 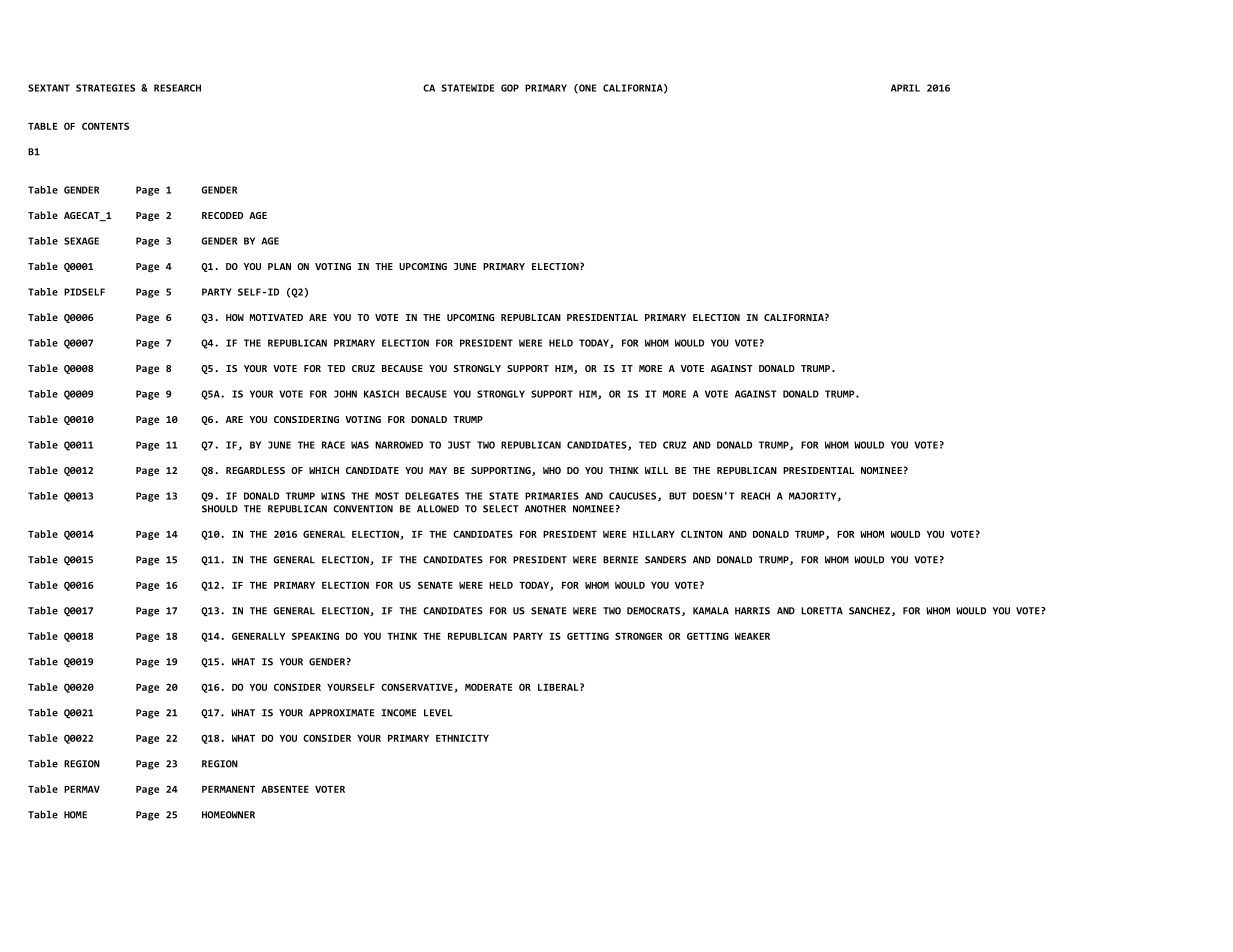 What do you see at coordinates (510, 88) in the document?
I see `GOP` at bounding box center [510, 88].
